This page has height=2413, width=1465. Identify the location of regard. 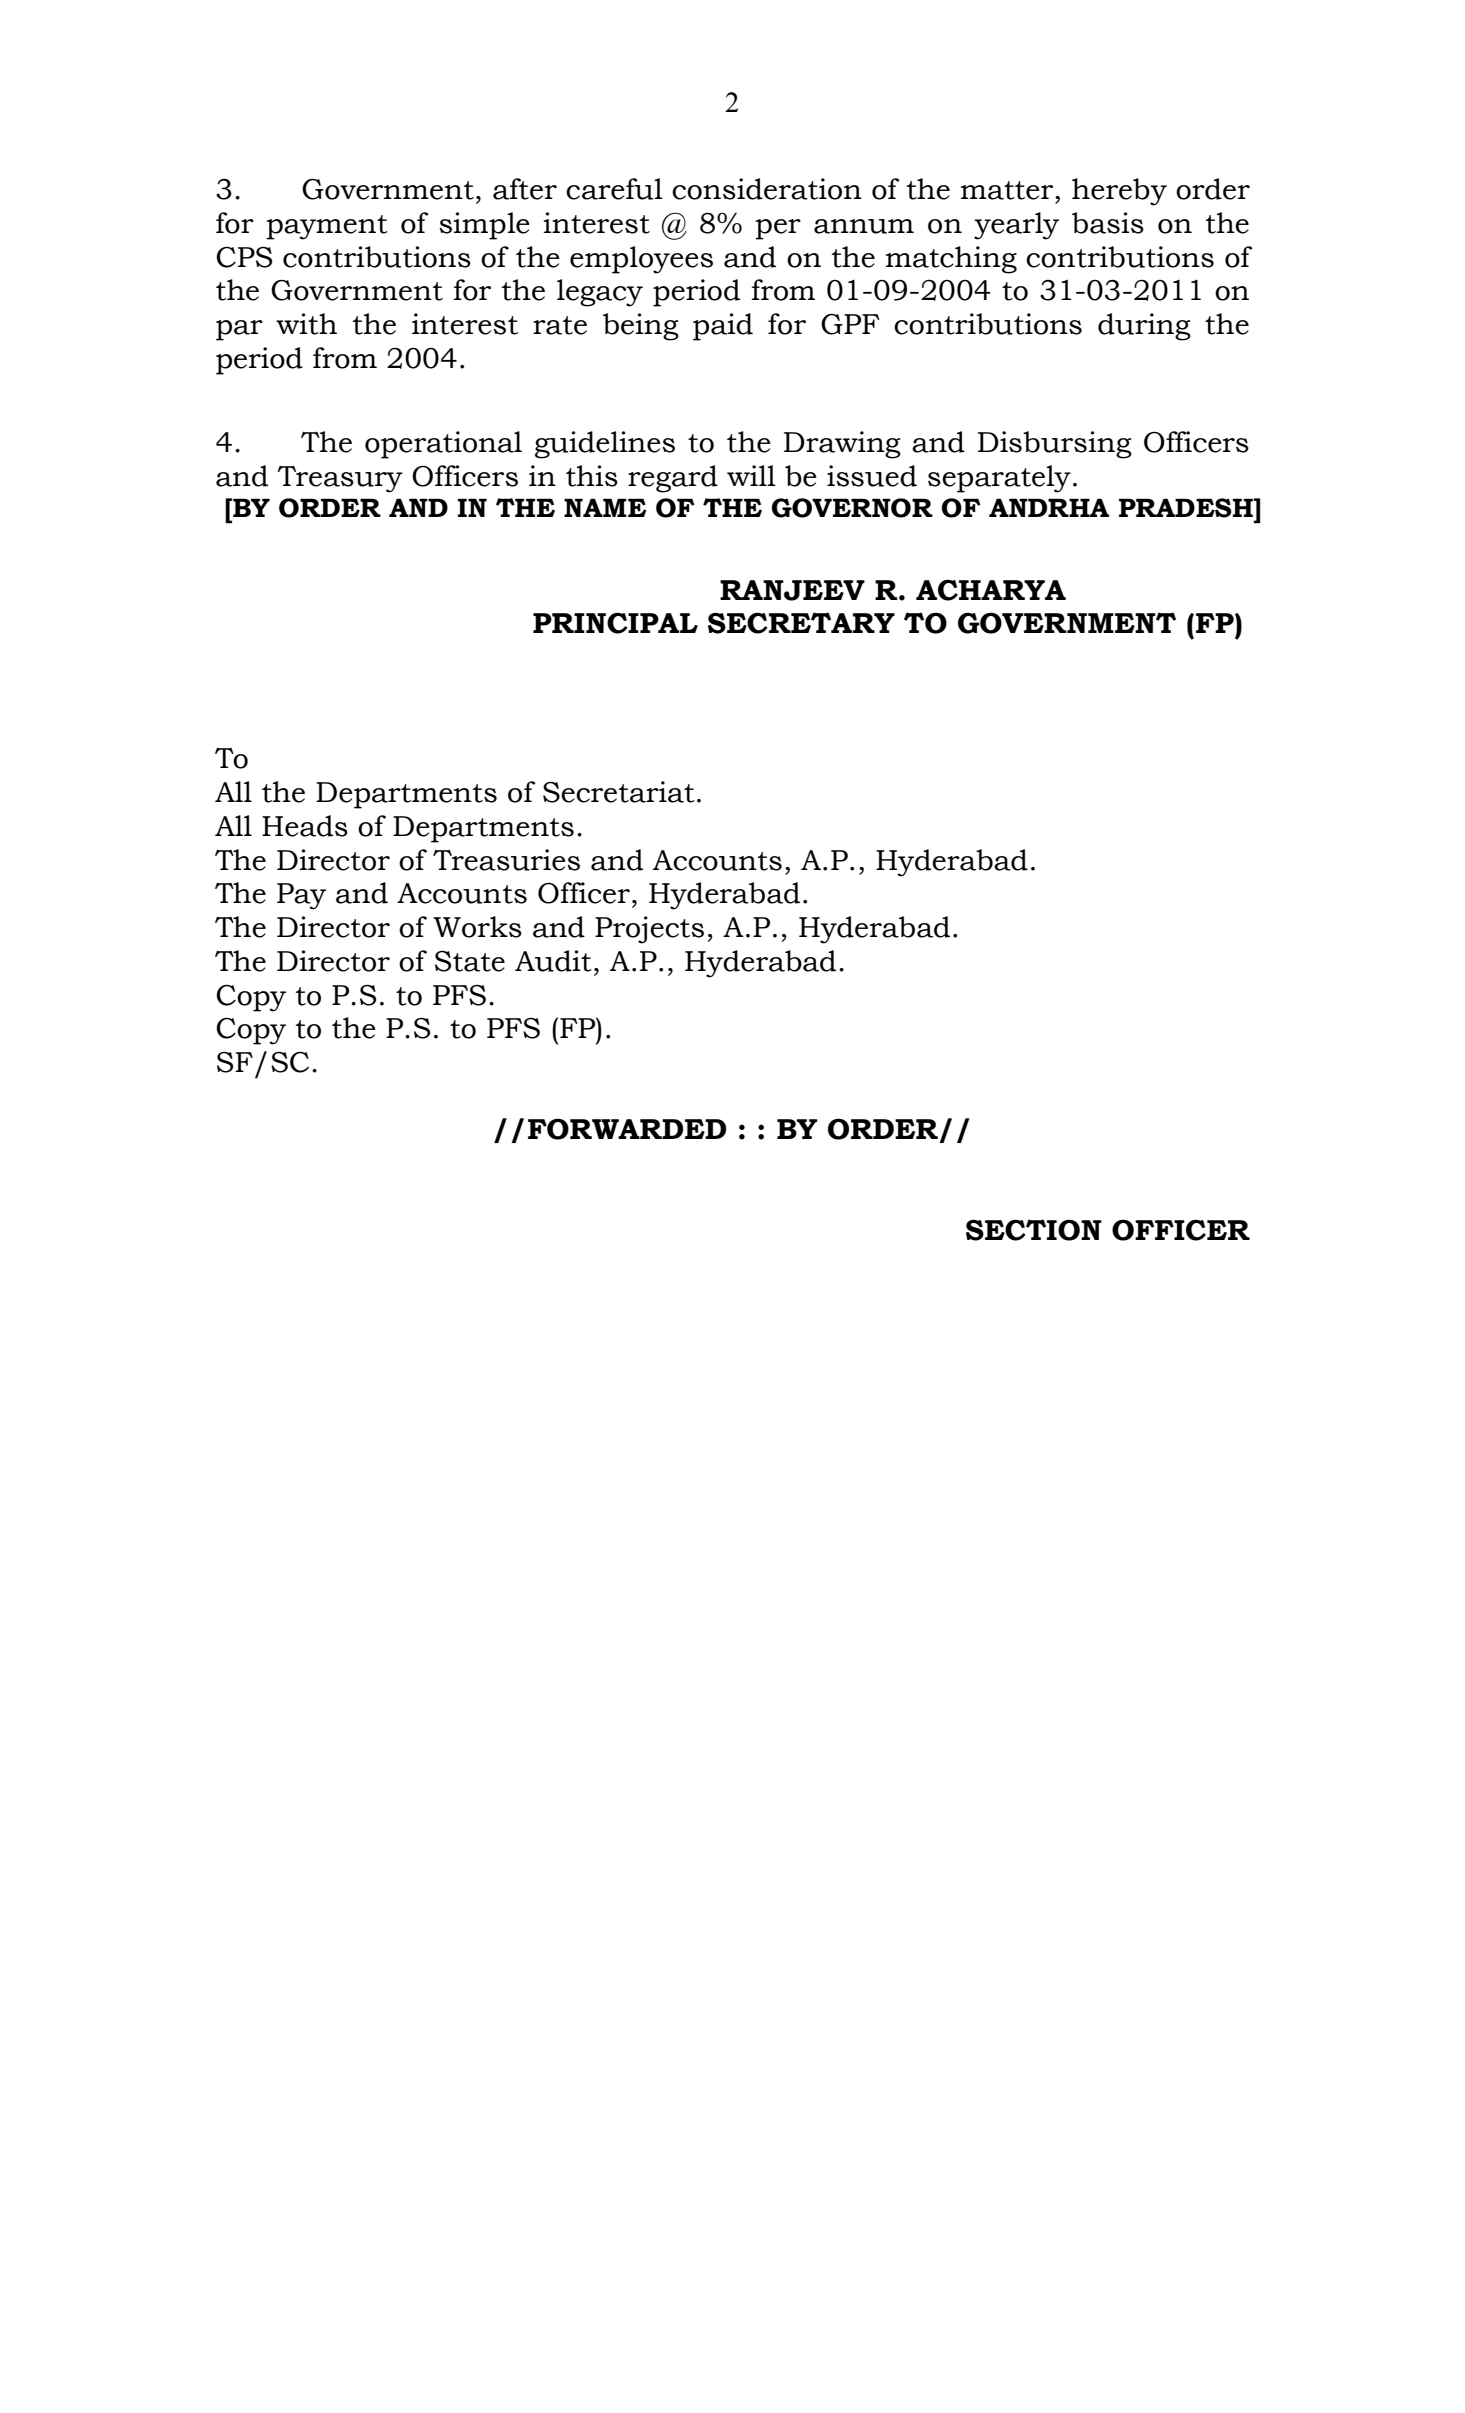
(673, 479).
